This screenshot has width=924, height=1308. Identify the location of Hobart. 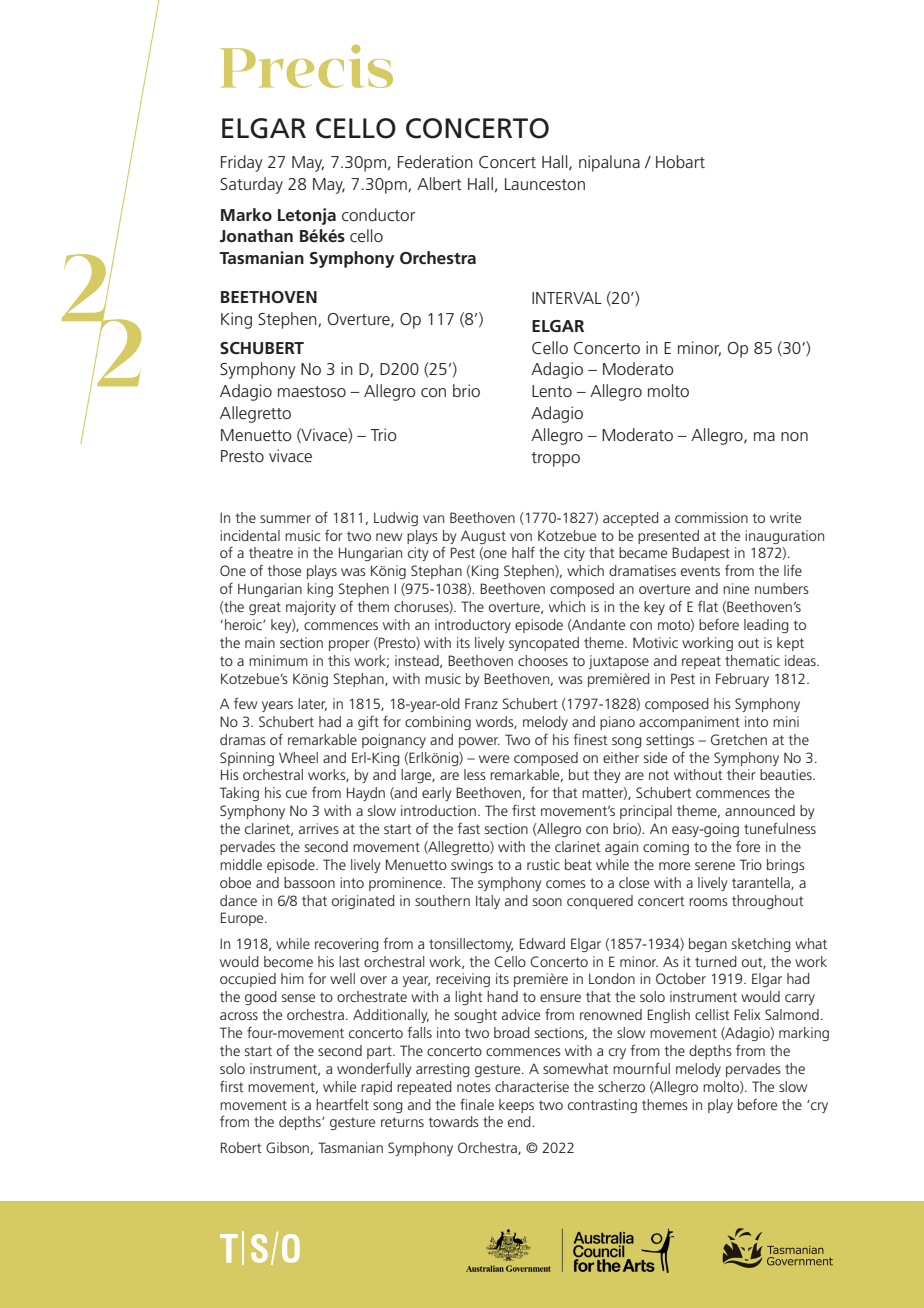
(680, 161).
